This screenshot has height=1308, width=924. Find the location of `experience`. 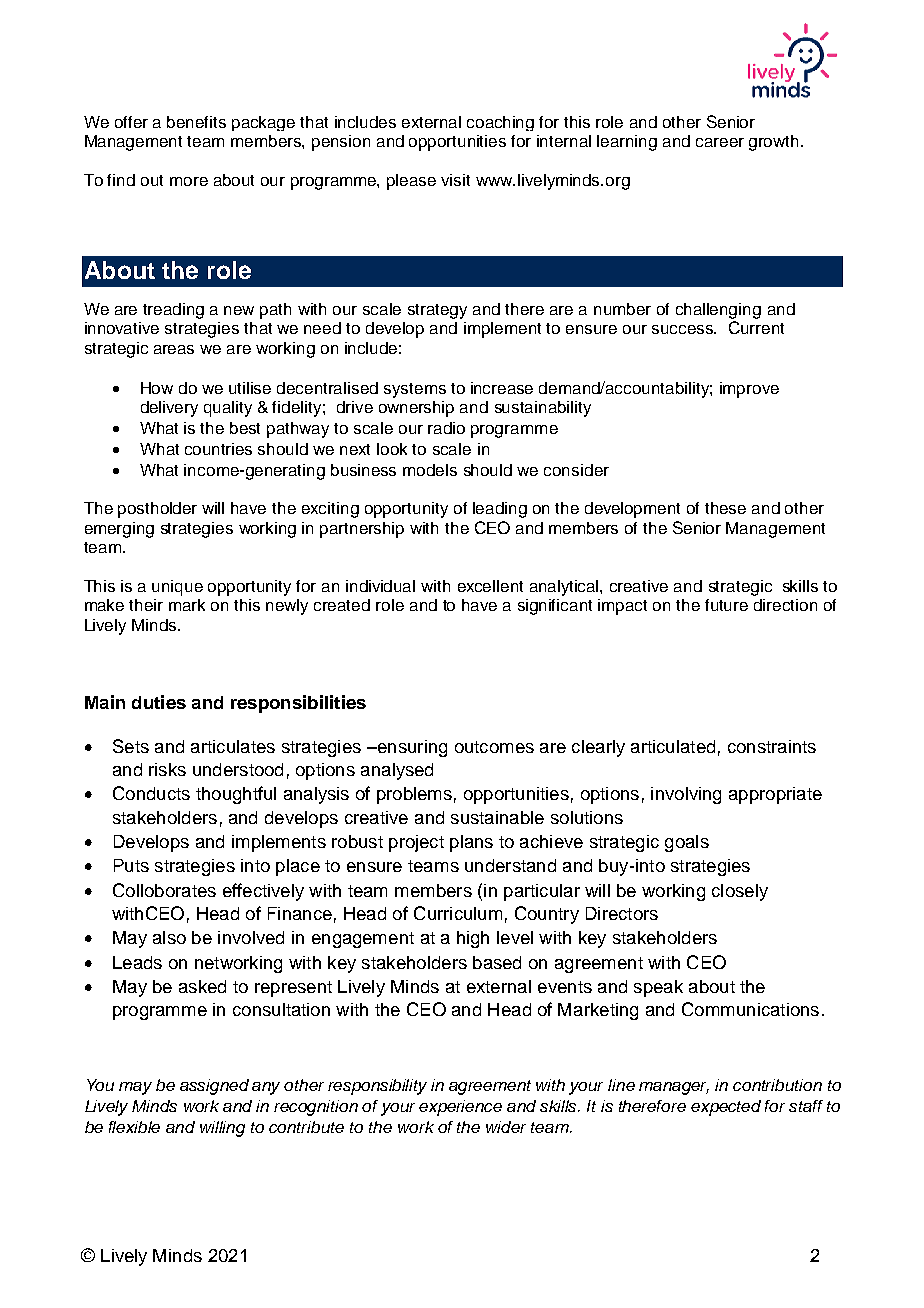

experience is located at coordinates (460, 1108).
